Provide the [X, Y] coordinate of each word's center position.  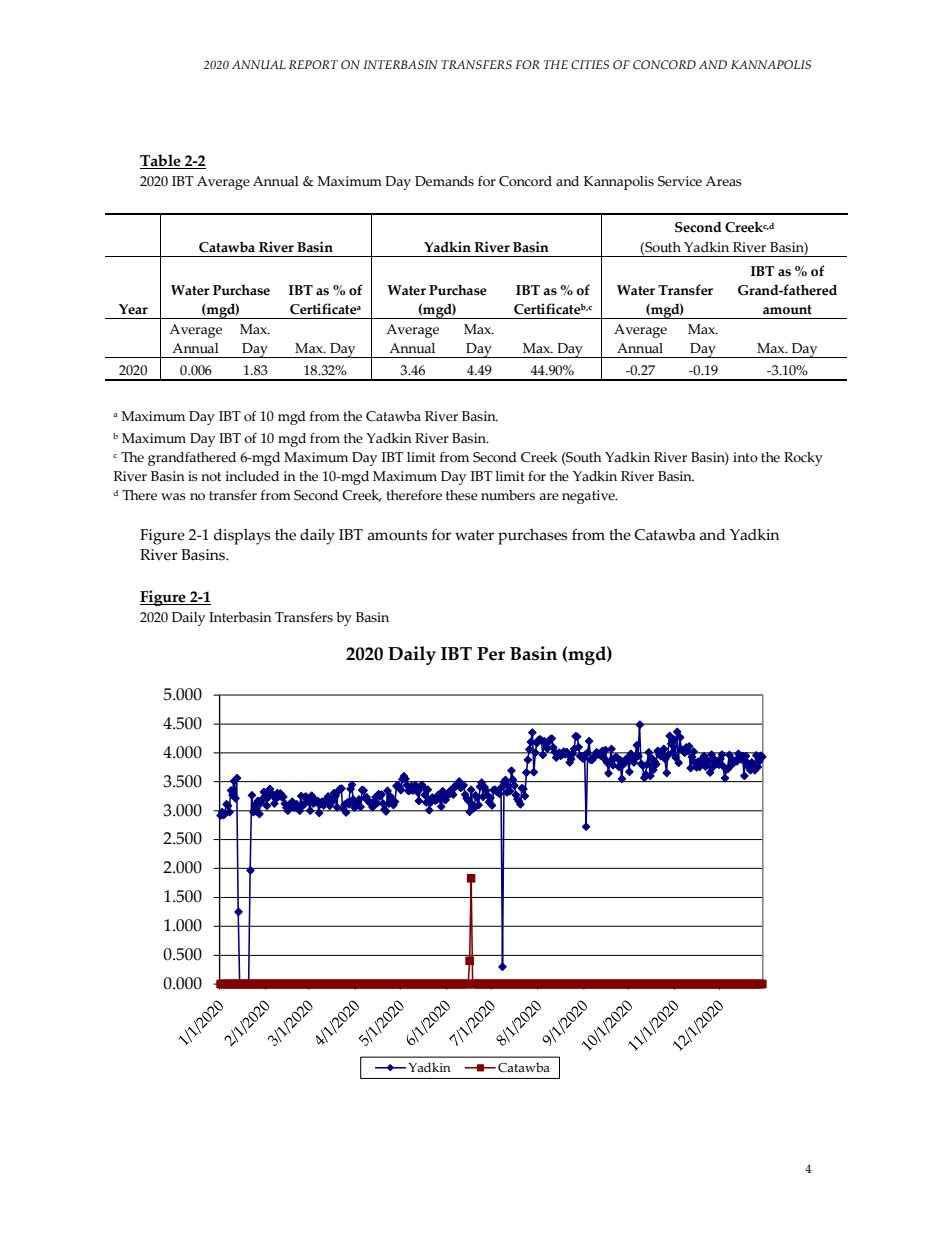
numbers [508, 495]
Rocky [803, 459]
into [745, 457]
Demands [444, 181]
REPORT [313, 64]
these [462, 495]
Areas [723, 181]
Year [133, 309]
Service [680, 181]
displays [242, 537]
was [173, 497]
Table [161, 161]
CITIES [590, 64]
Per [491, 654]
